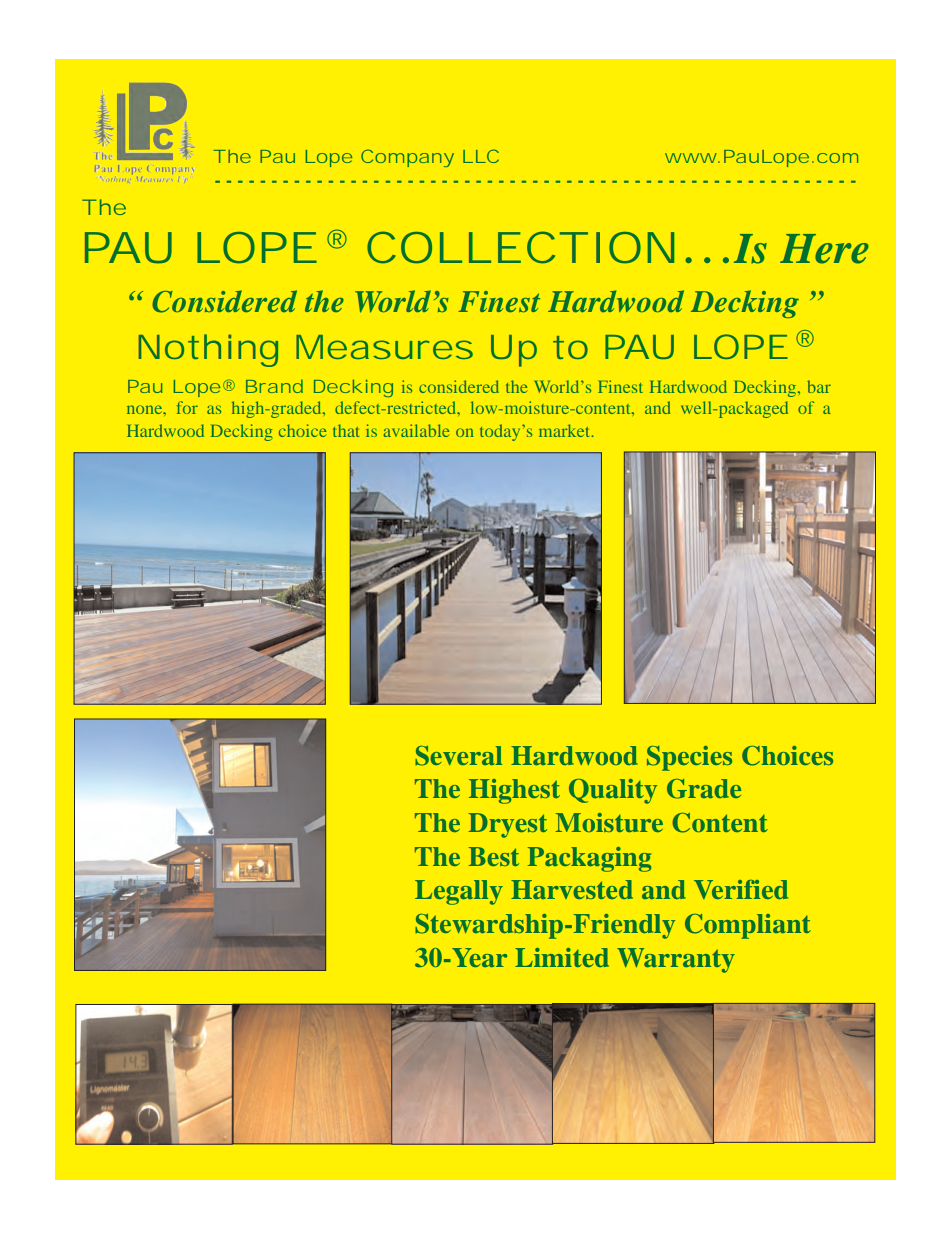  I want to click on for, so click(187, 407).
